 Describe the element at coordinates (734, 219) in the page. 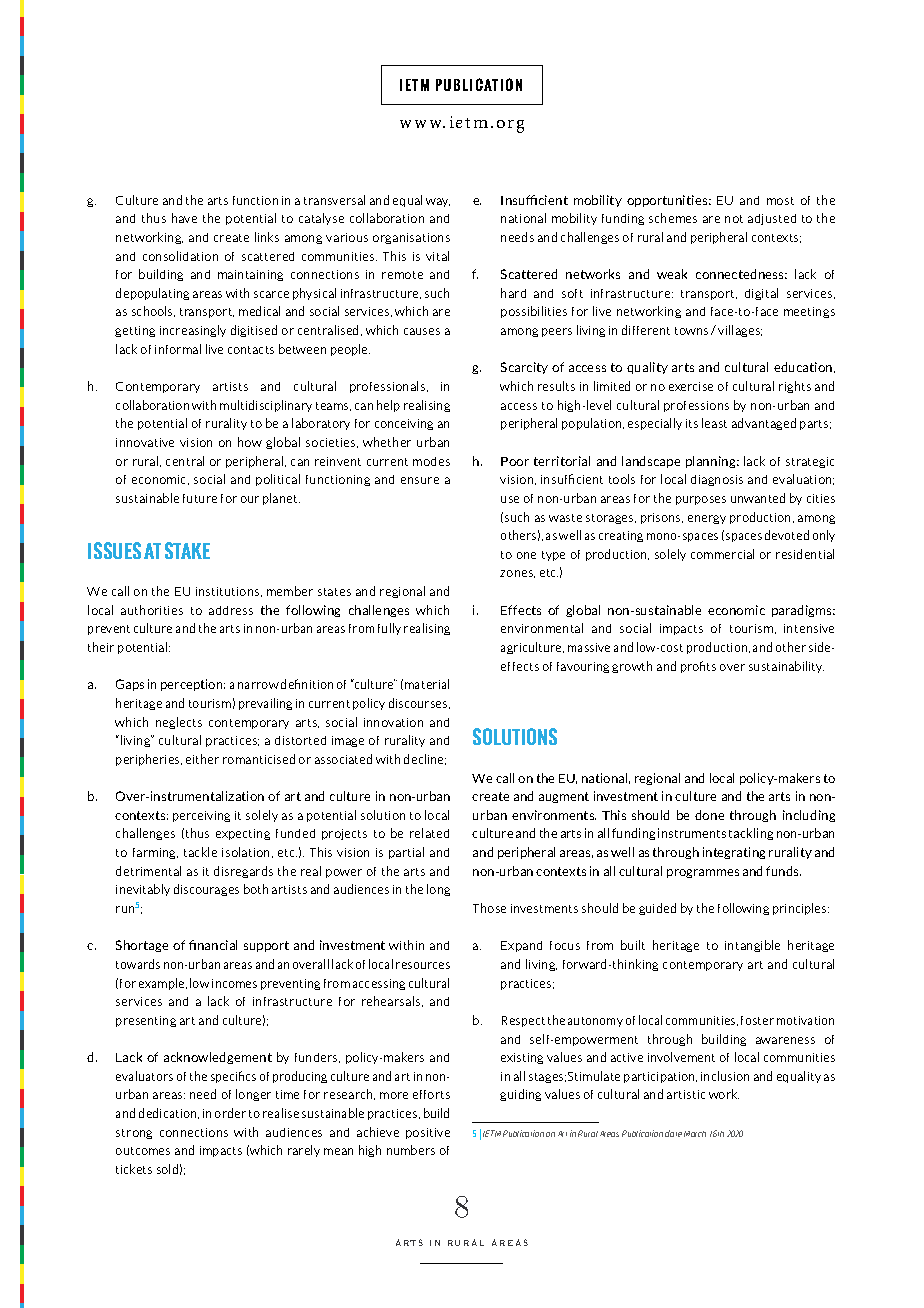

I see `not` at that location.
